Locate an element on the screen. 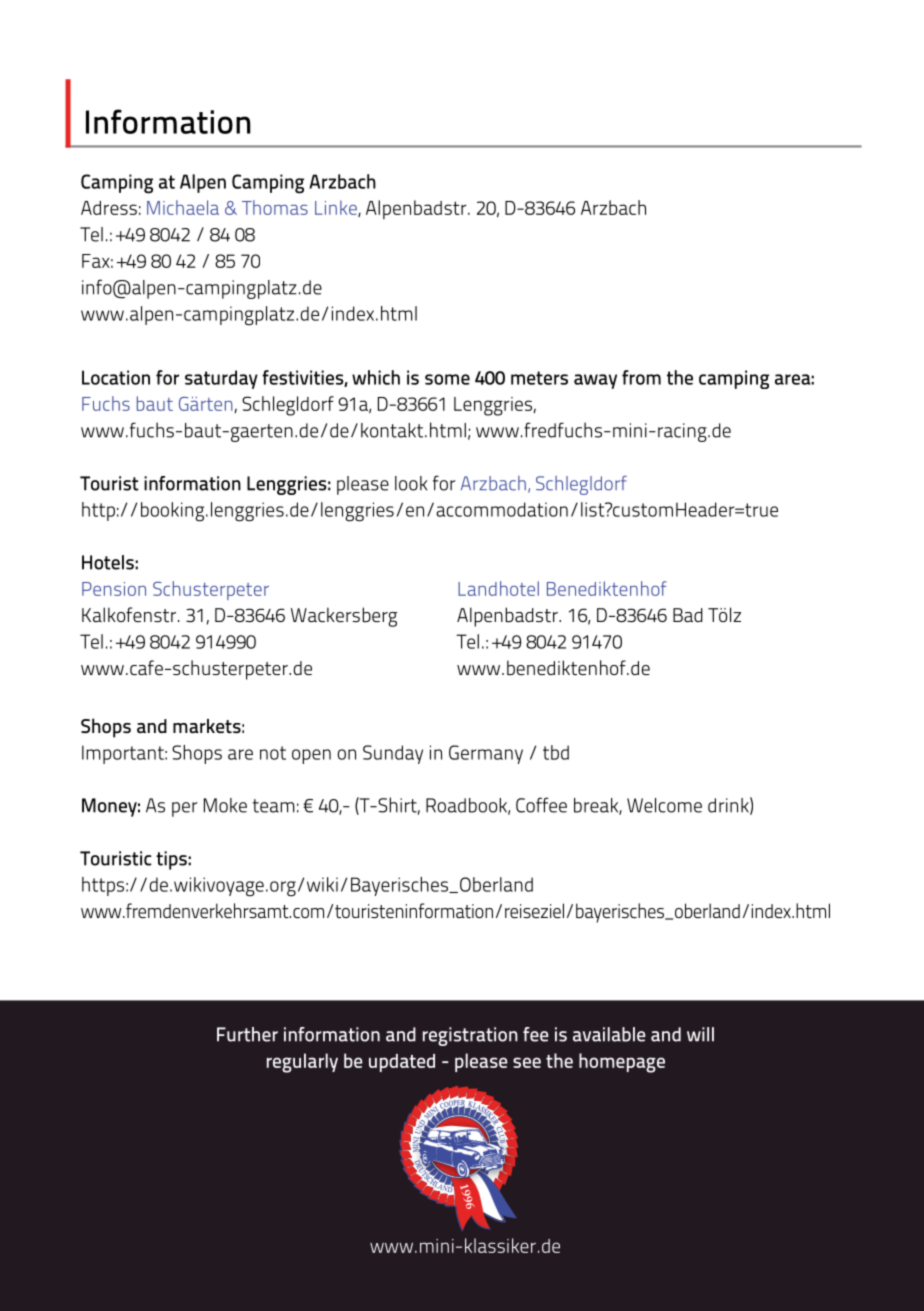 The width and height of the screenshot is (924, 1311). Further is located at coordinates (247, 1034).
